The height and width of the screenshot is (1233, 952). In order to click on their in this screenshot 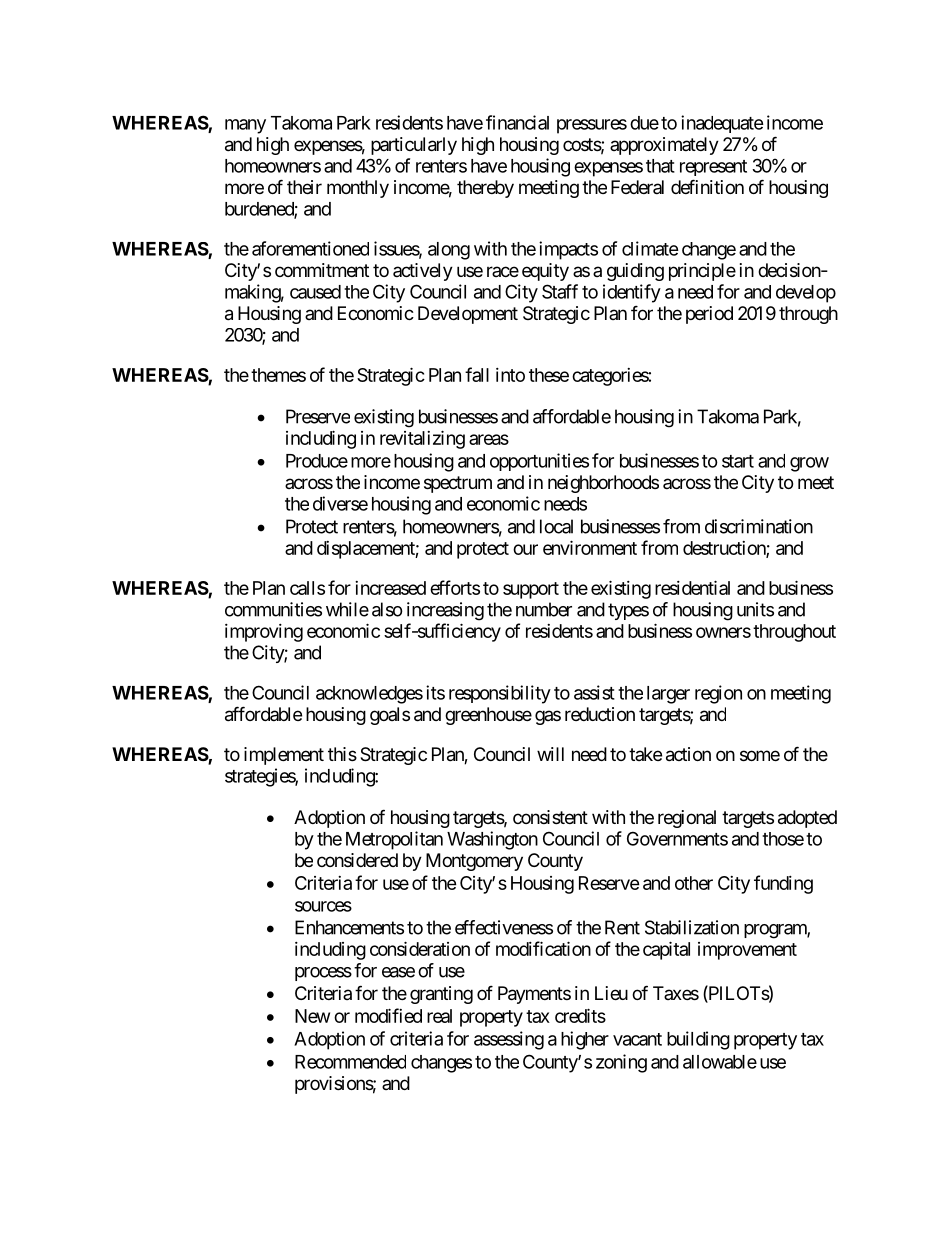, I will do `click(304, 187)`.
